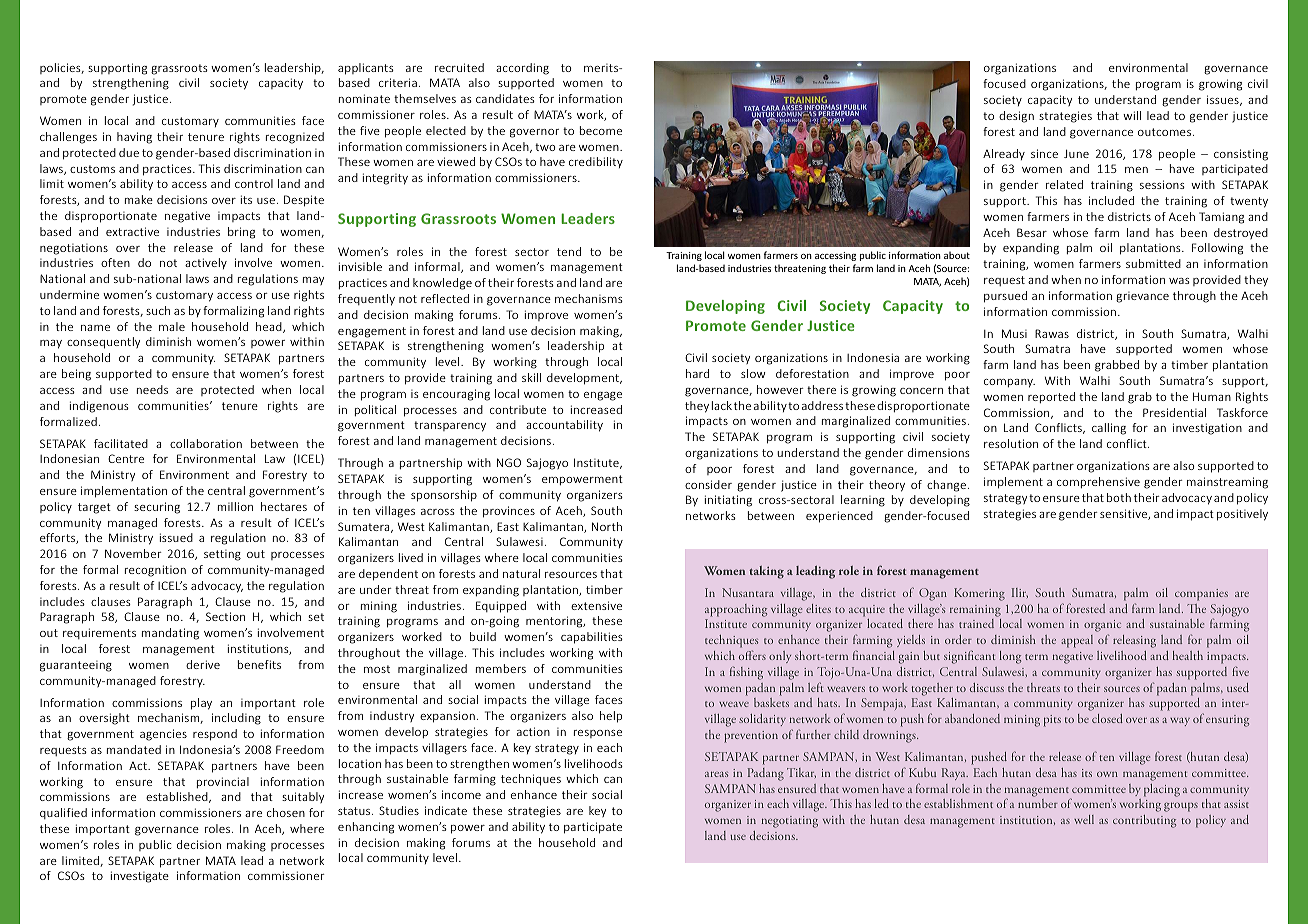 This screenshot has height=924, width=1308. What do you see at coordinates (206, 443) in the screenshot?
I see `collaboration` at bounding box center [206, 443].
